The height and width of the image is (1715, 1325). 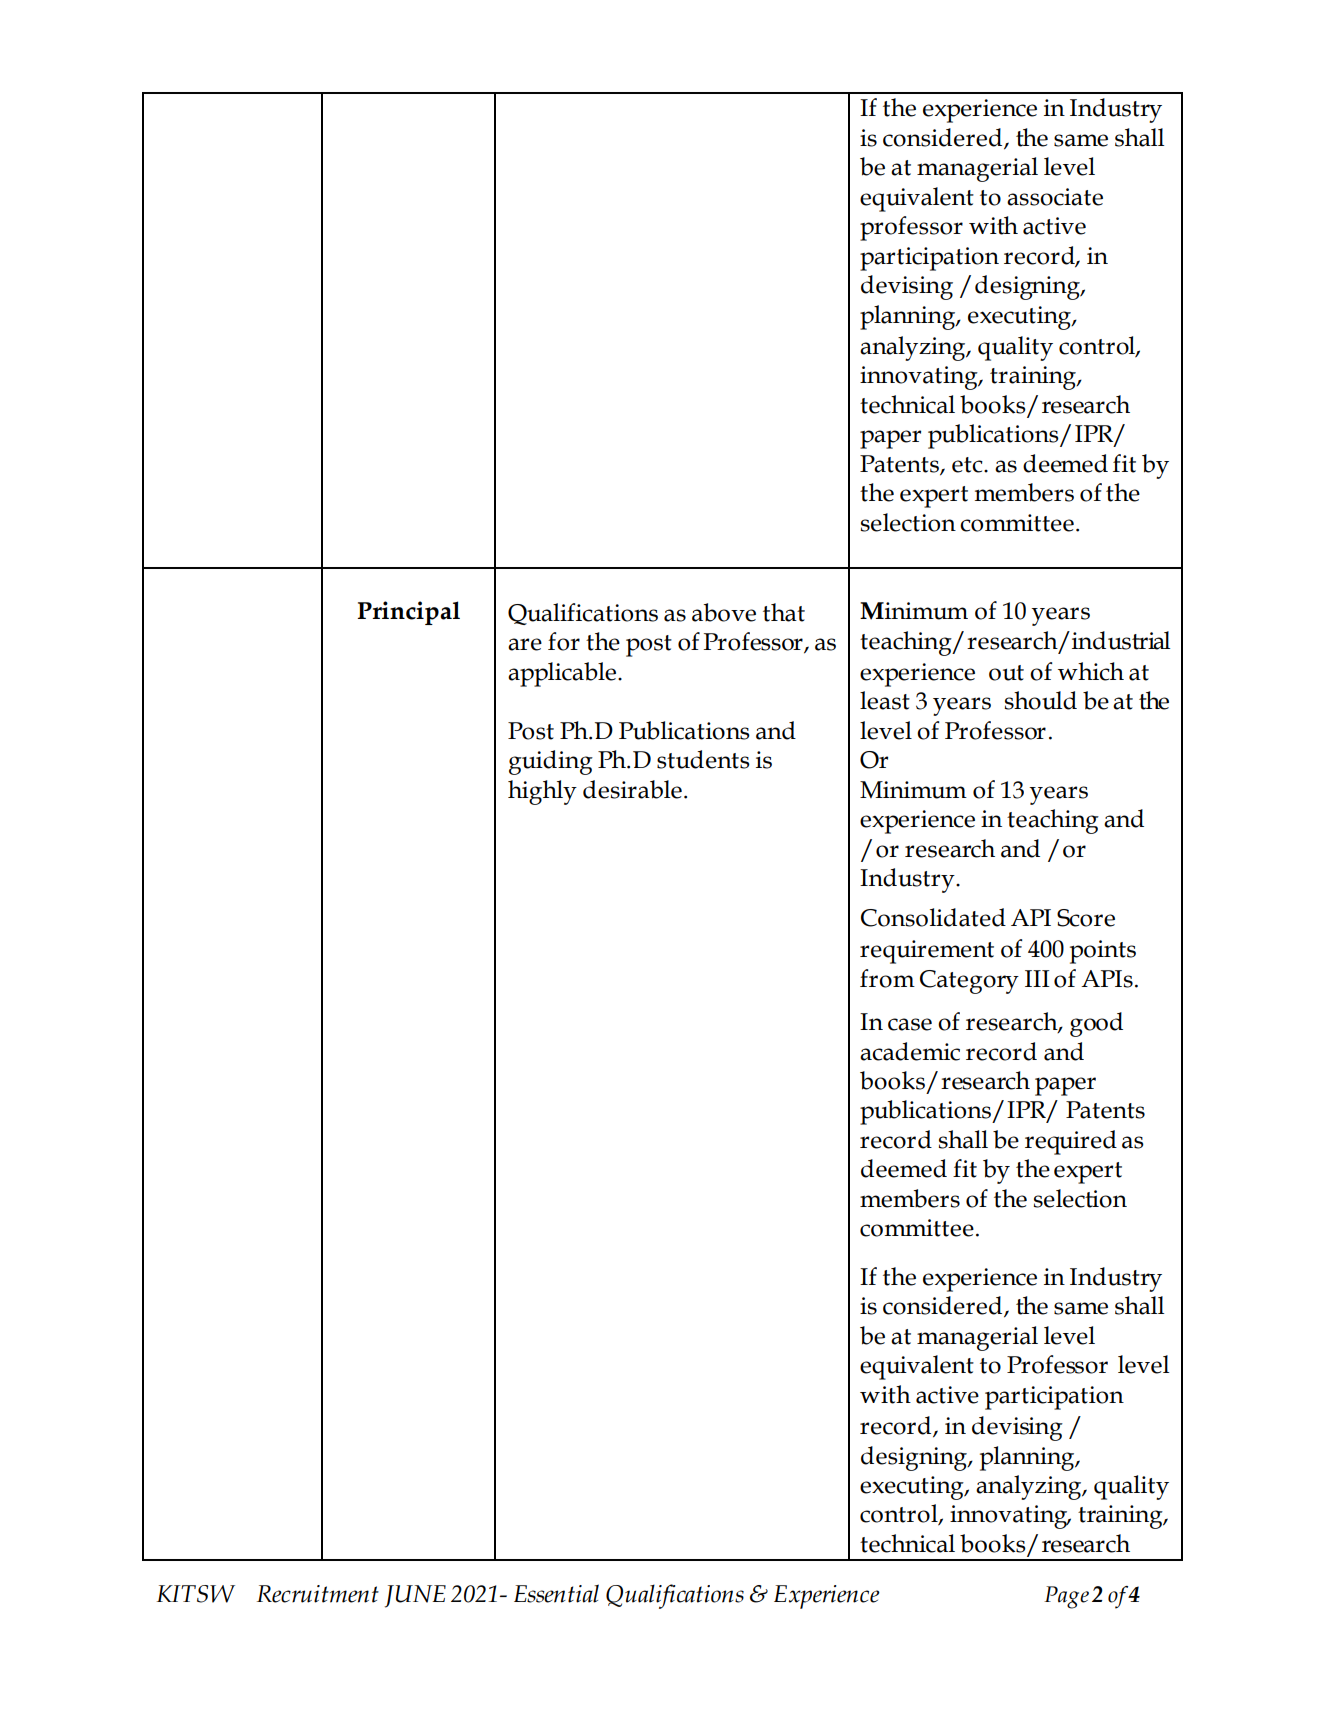 What do you see at coordinates (415, 1596) in the image?
I see `JUNE` at bounding box center [415, 1596].
